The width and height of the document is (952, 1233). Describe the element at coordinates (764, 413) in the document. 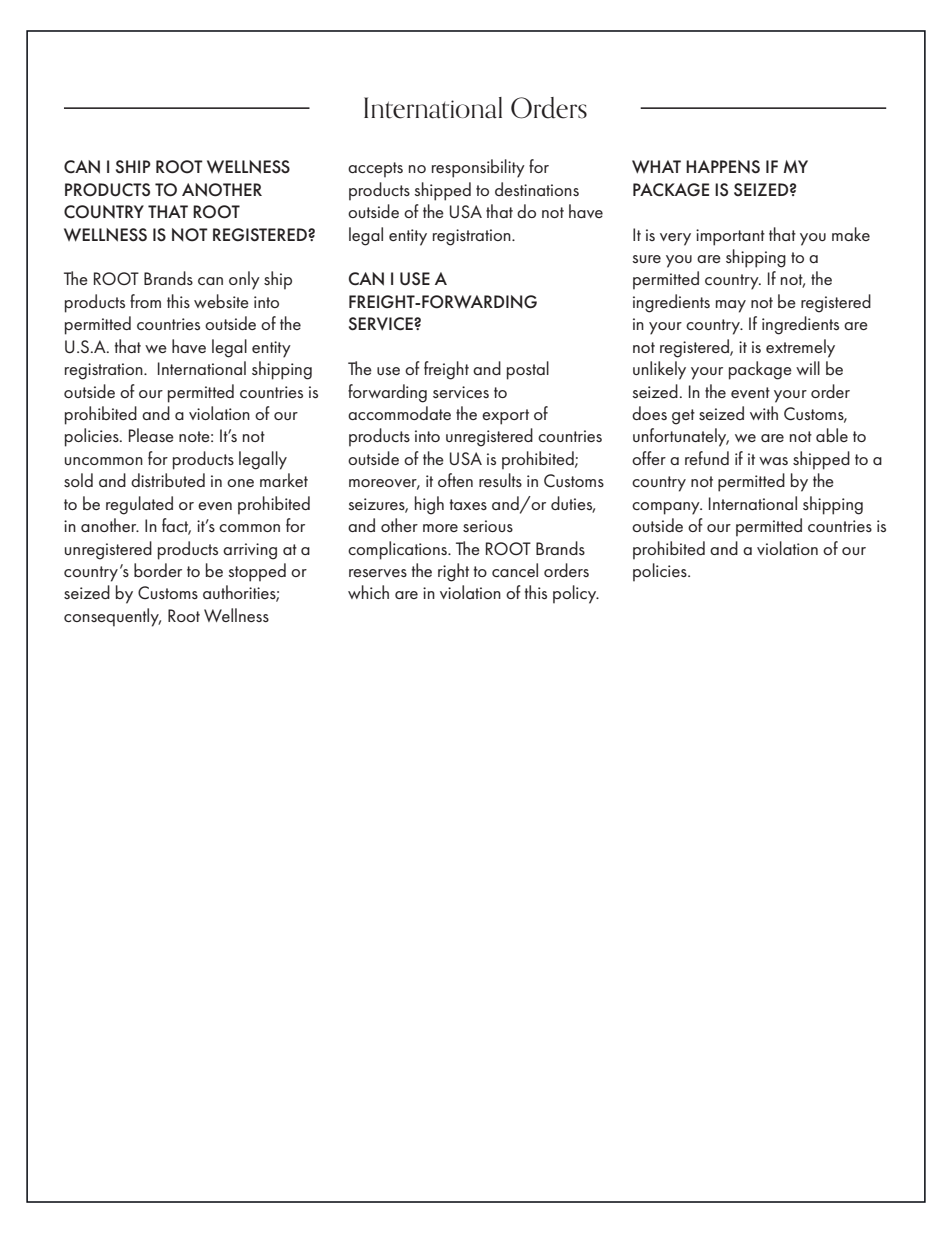

I see `with` at that location.
